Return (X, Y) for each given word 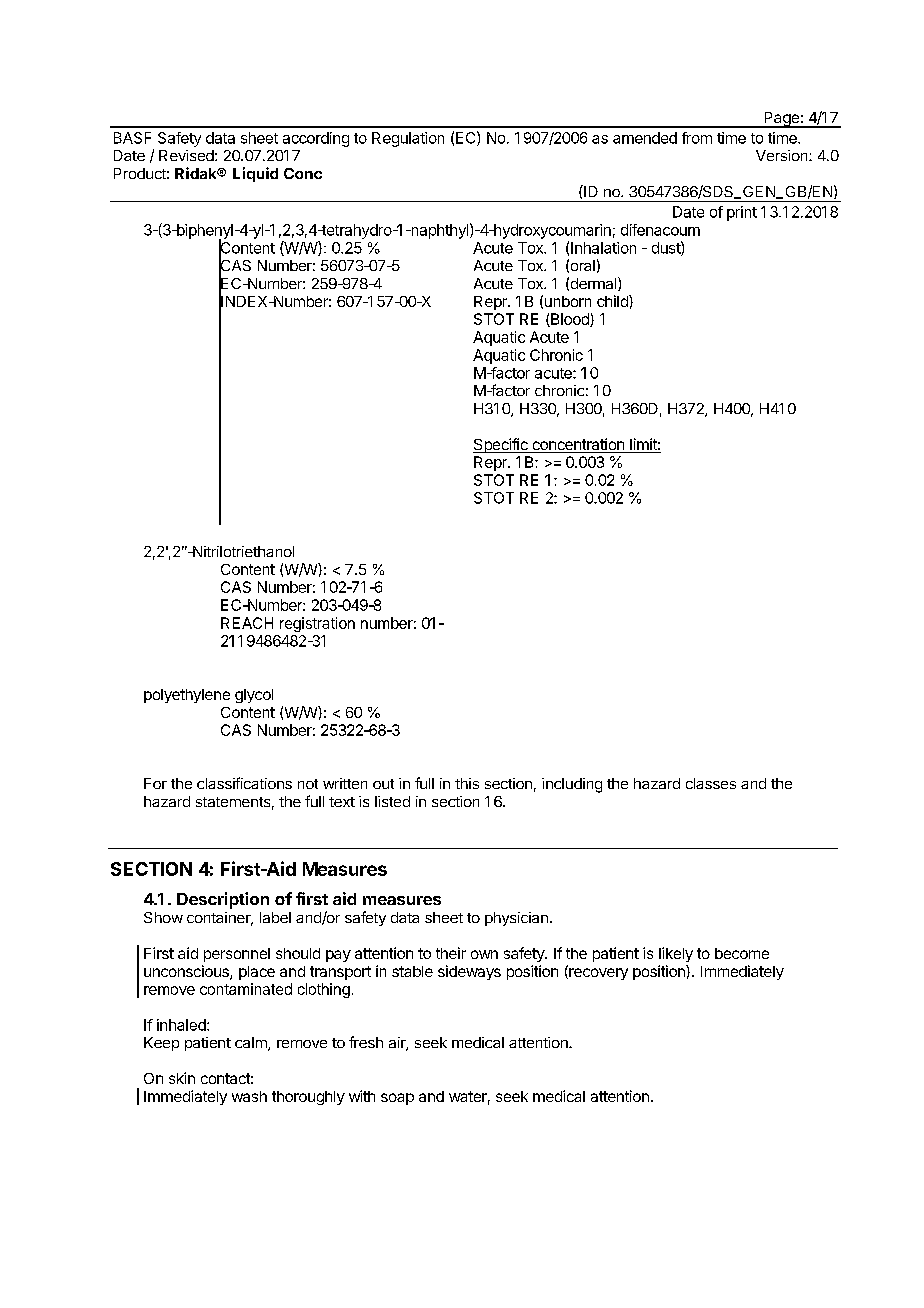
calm (252, 1044)
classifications (244, 783)
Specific (501, 445)
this (467, 783)
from (697, 138)
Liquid (255, 174)
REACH (247, 623)
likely (676, 954)
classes (711, 783)
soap (397, 1099)
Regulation (408, 139)
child (613, 301)
